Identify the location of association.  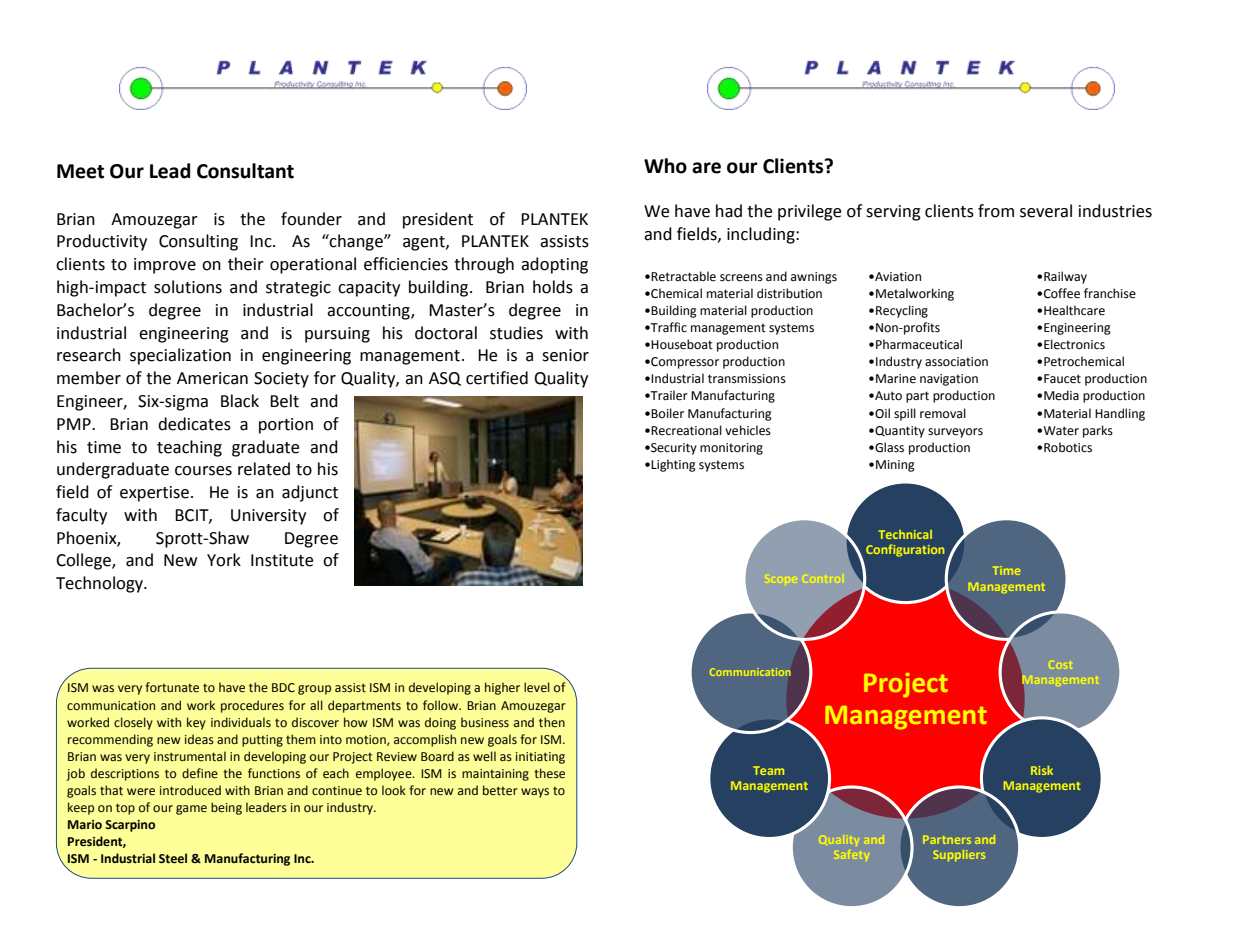
(956, 362).
